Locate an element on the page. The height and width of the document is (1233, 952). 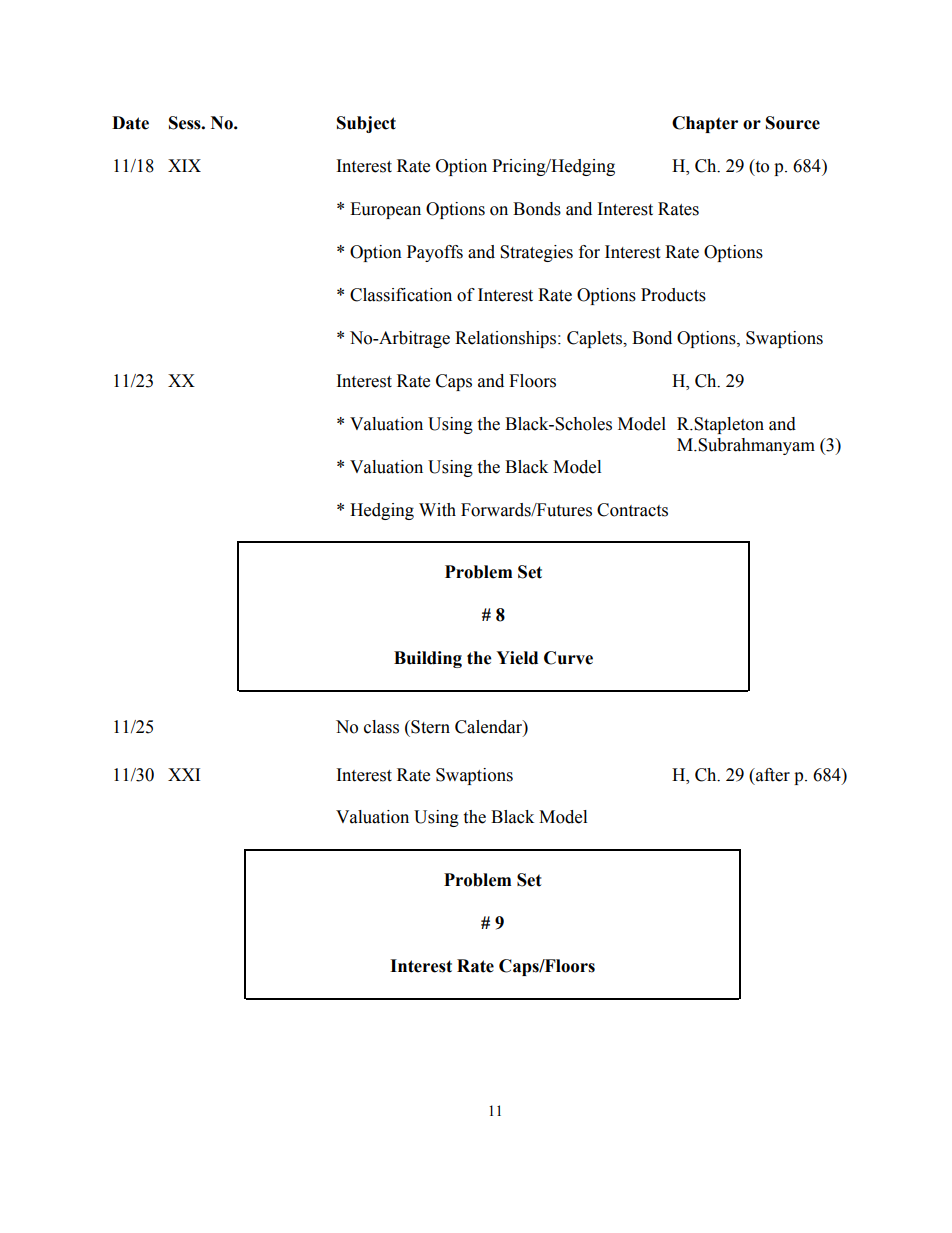
Building is located at coordinates (428, 659).
